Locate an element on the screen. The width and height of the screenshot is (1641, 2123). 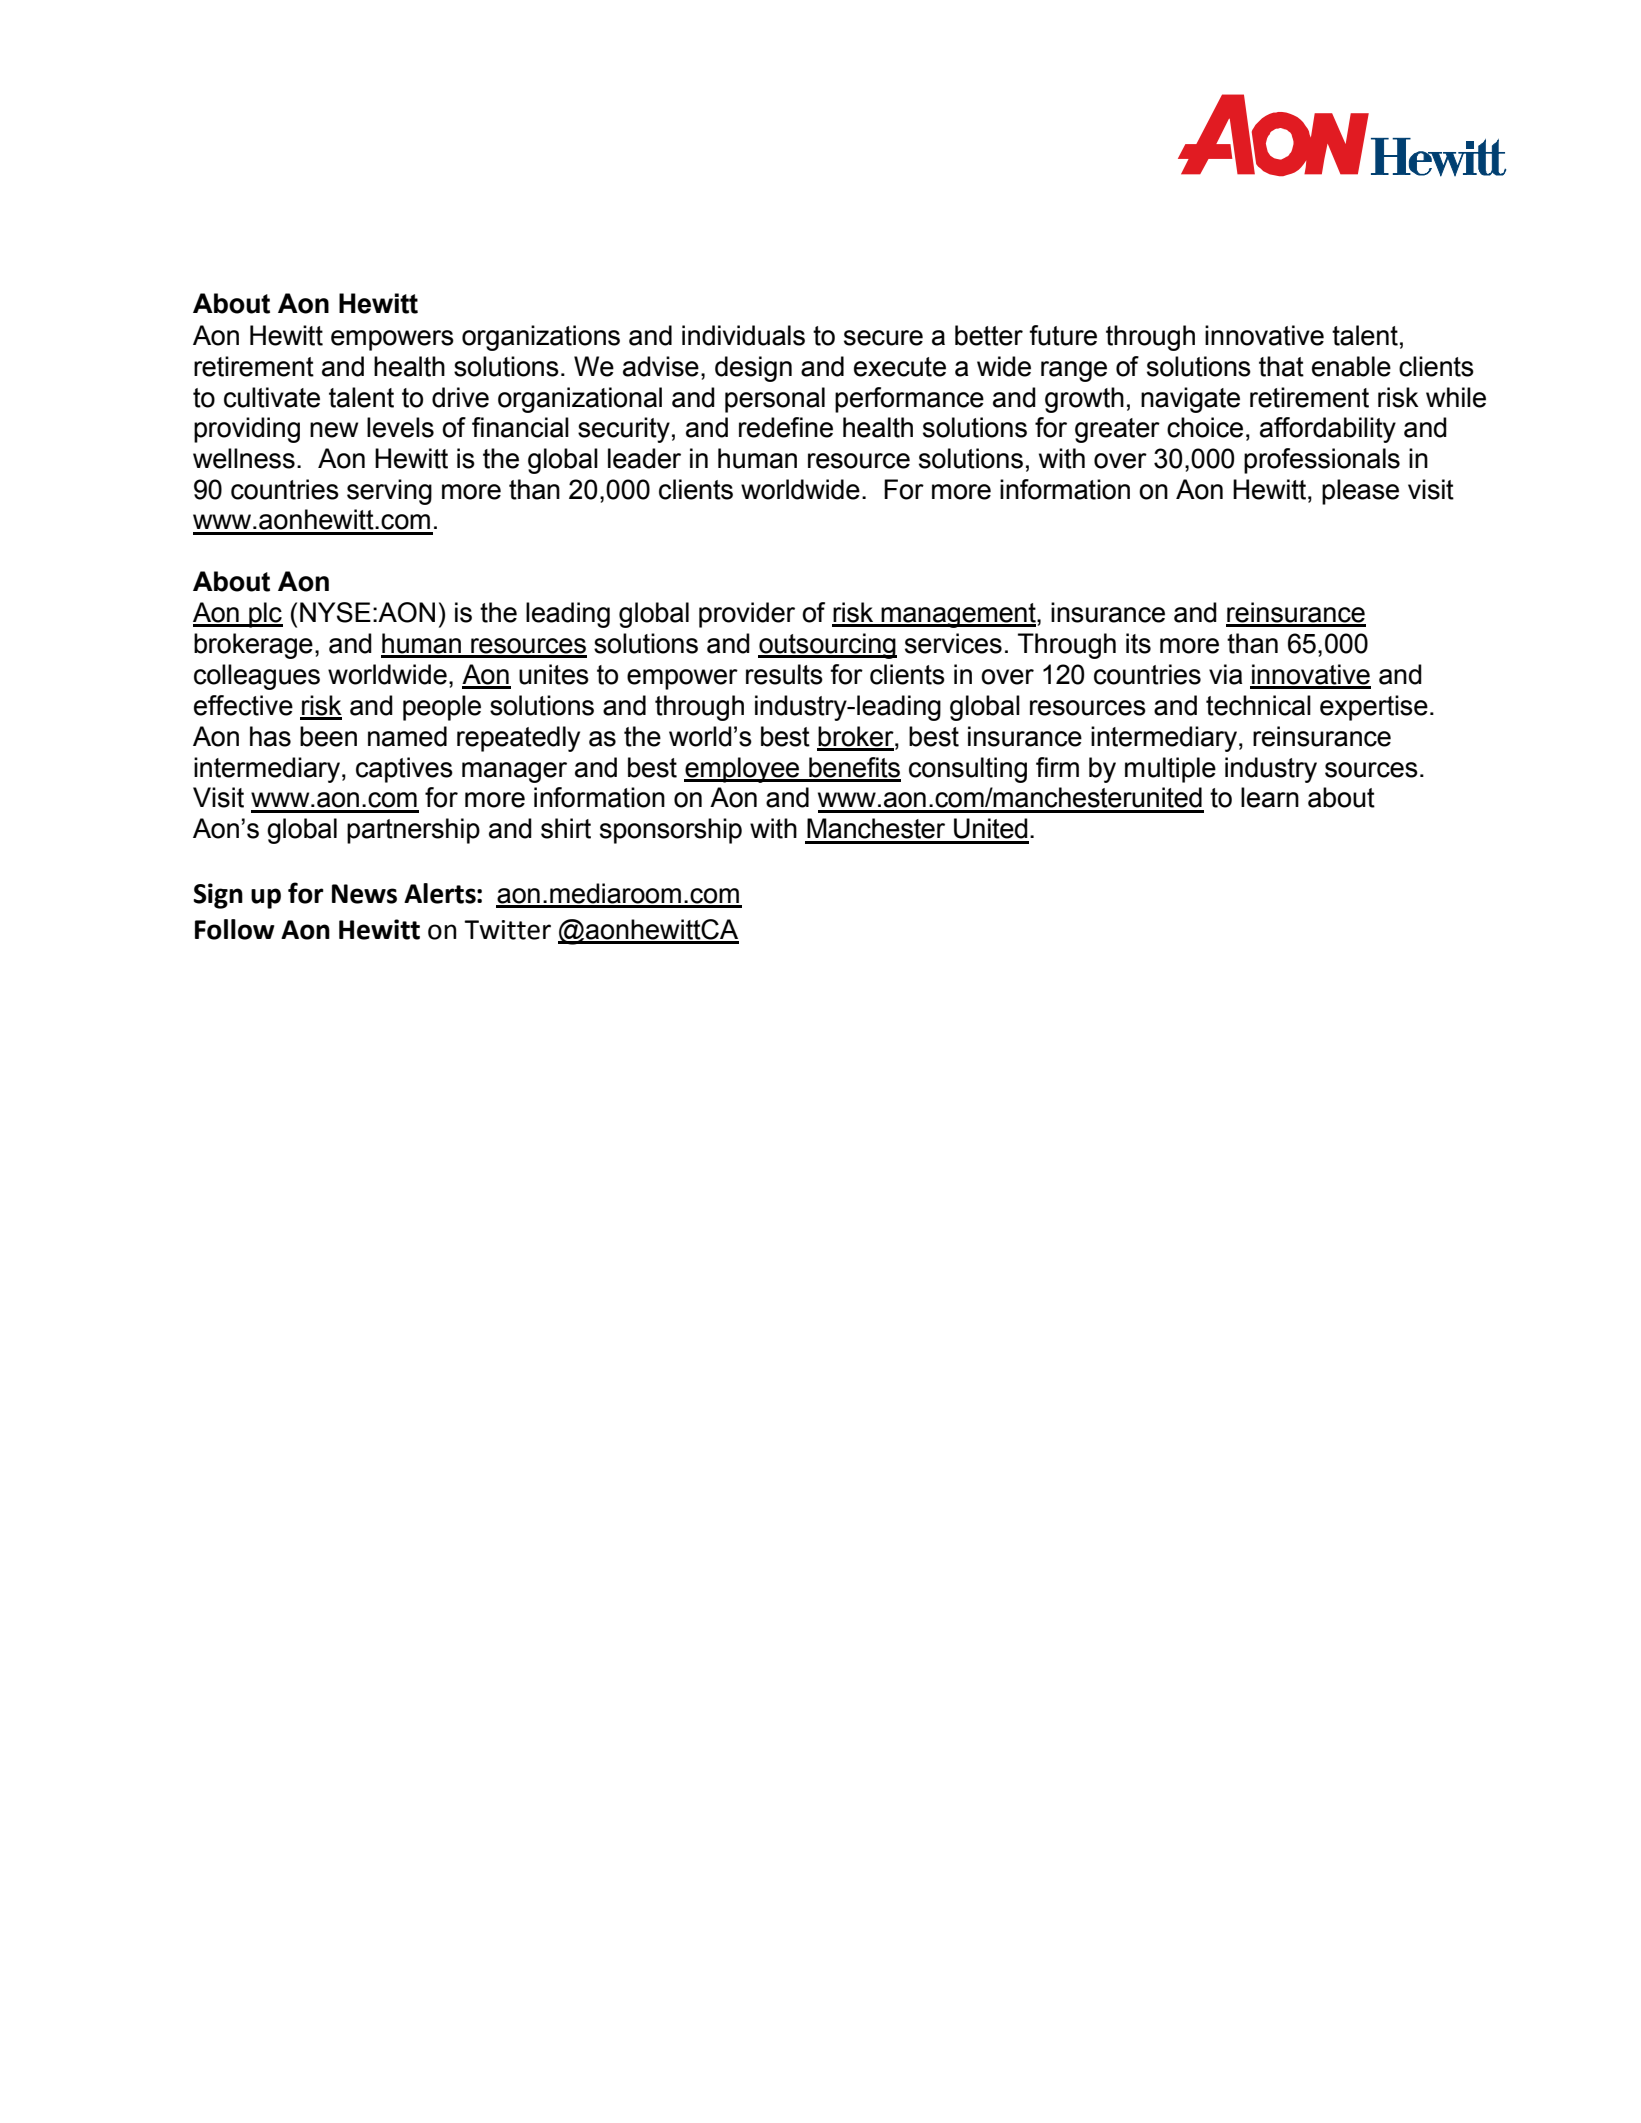
redefine is located at coordinates (786, 427).
